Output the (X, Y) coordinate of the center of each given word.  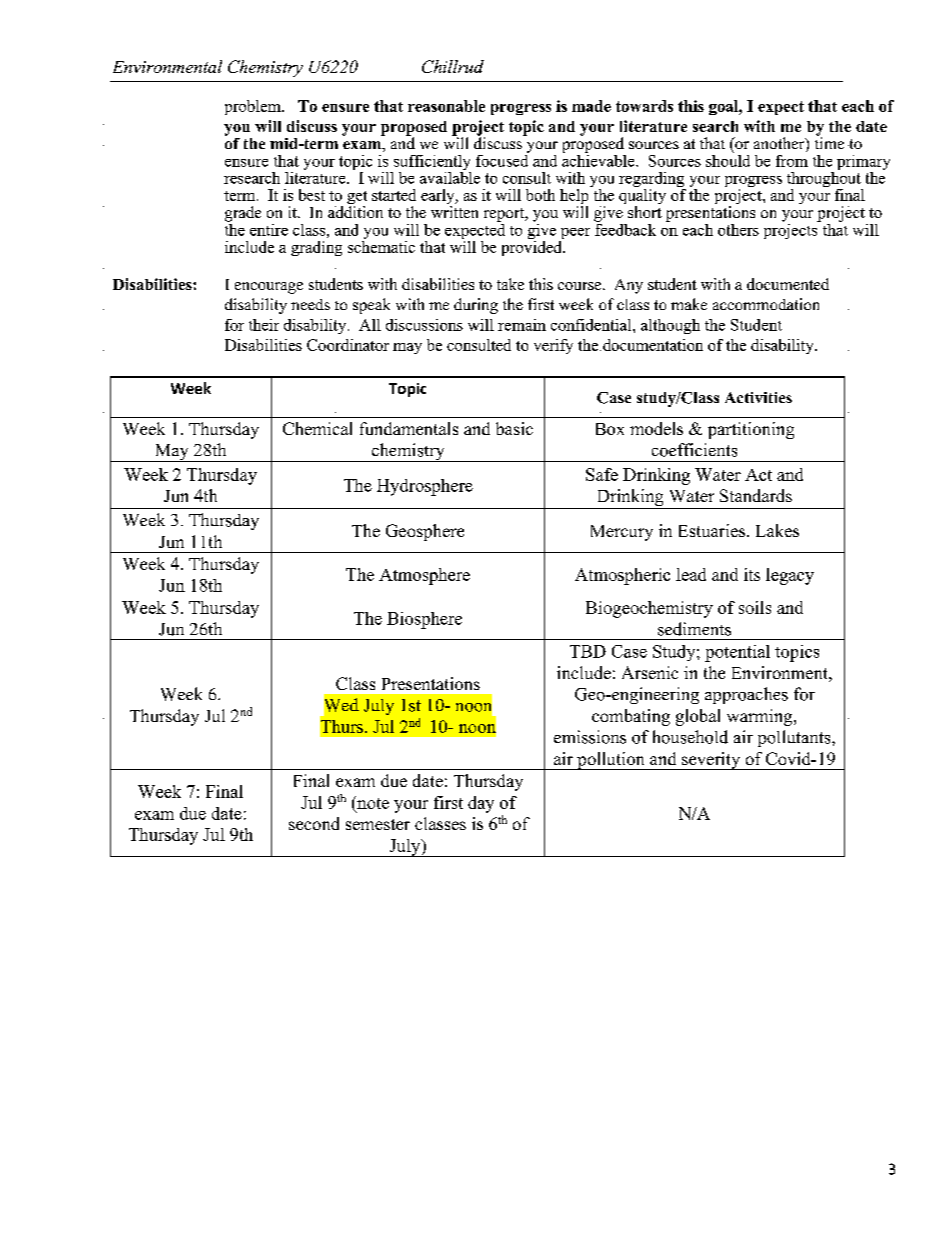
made (591, 106)
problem (254, 107)
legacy (790, 576)
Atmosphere (424, 576)
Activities (758, 397)
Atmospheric (622, 576)
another (780, 144)
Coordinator (348, 345)
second (314, 823)
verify (553, 346)
